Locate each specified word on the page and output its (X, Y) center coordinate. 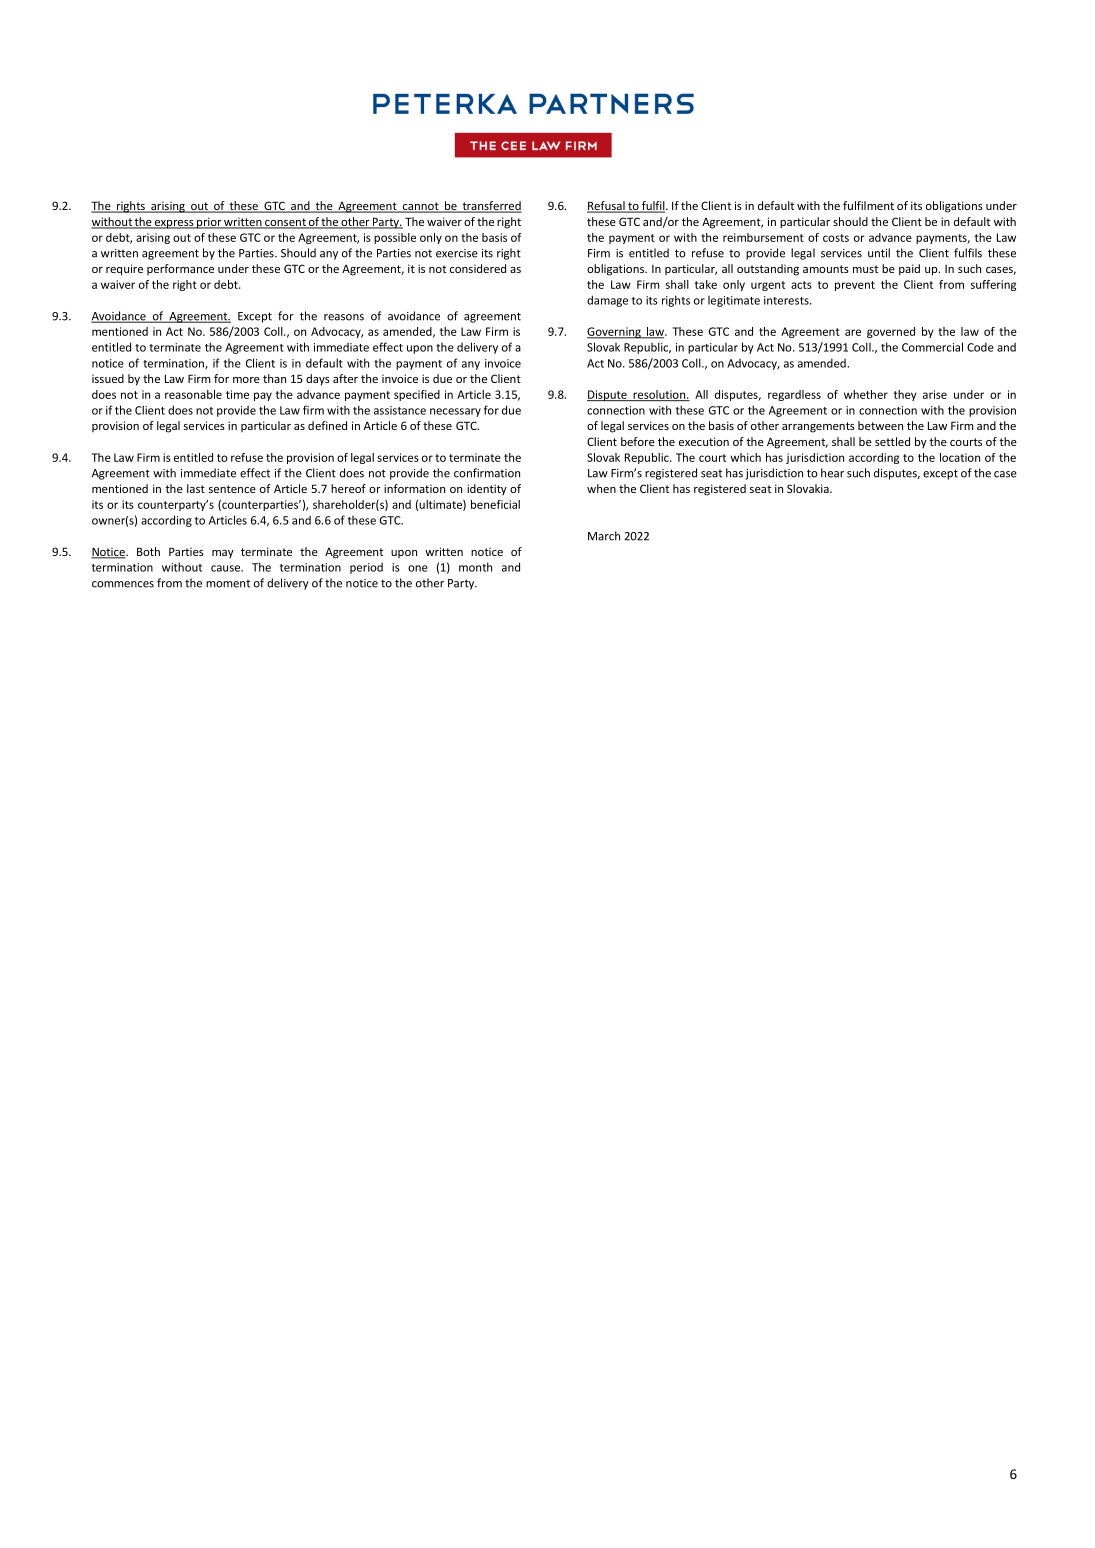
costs (836, 238)
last (196, 488)
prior (209, 223)
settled (892, 441)
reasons (344, 317)
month (475, 567)
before (638, 441)
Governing (615, 333)
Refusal (607, 207)
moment (228, 584)
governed (891, 332)
